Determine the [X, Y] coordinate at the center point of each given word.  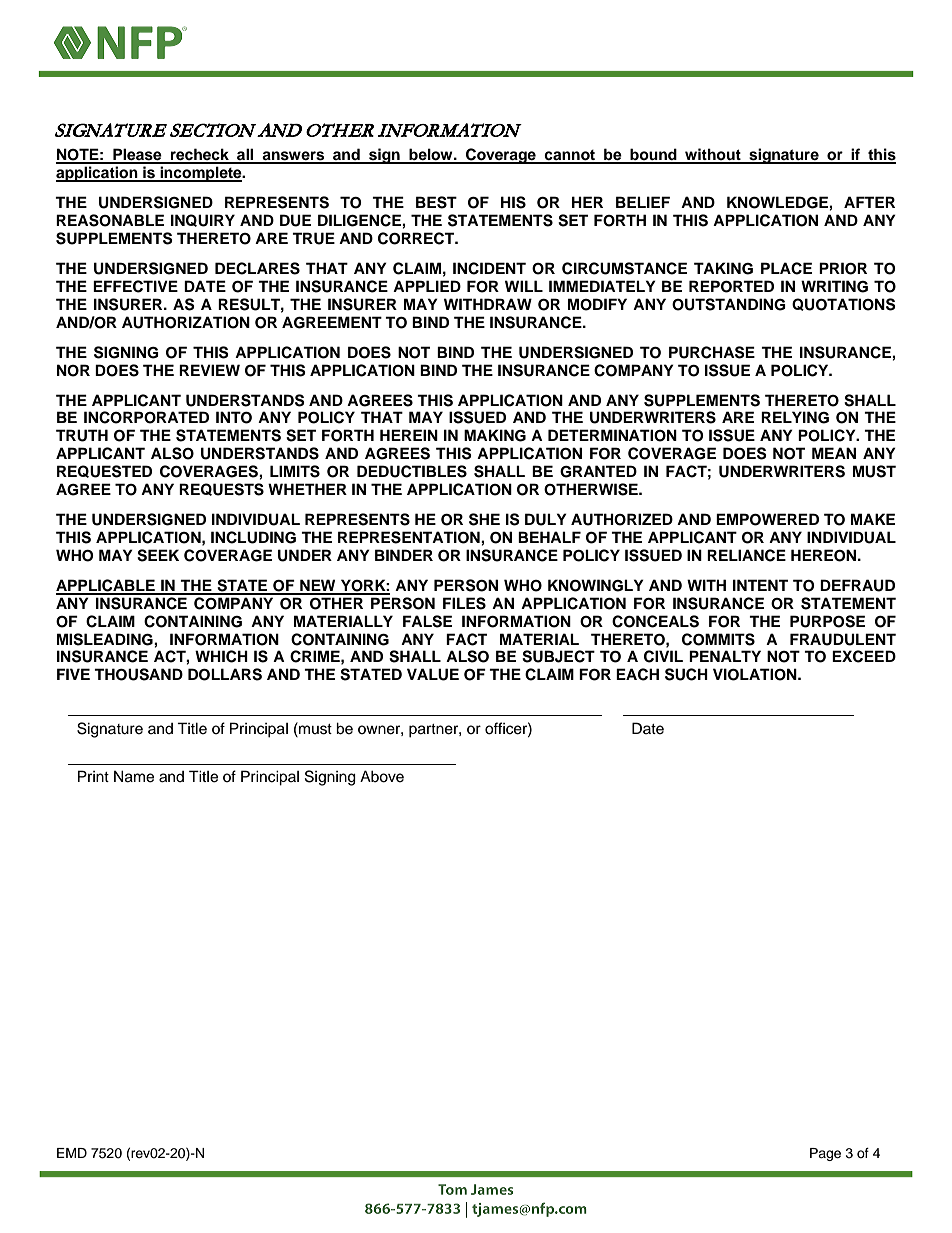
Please [137, 155]
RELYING [795, 417]
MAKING [495, 435]
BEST [436, 202]
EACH [637, 674]
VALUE [433, 674]
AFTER [869, 202]
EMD [72, 1153]
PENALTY [725, 656]
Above [382, 776]
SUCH [686, 674]
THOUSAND [138, 674]
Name [134, 776]
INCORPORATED [146, 417]
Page [825, 1154]
